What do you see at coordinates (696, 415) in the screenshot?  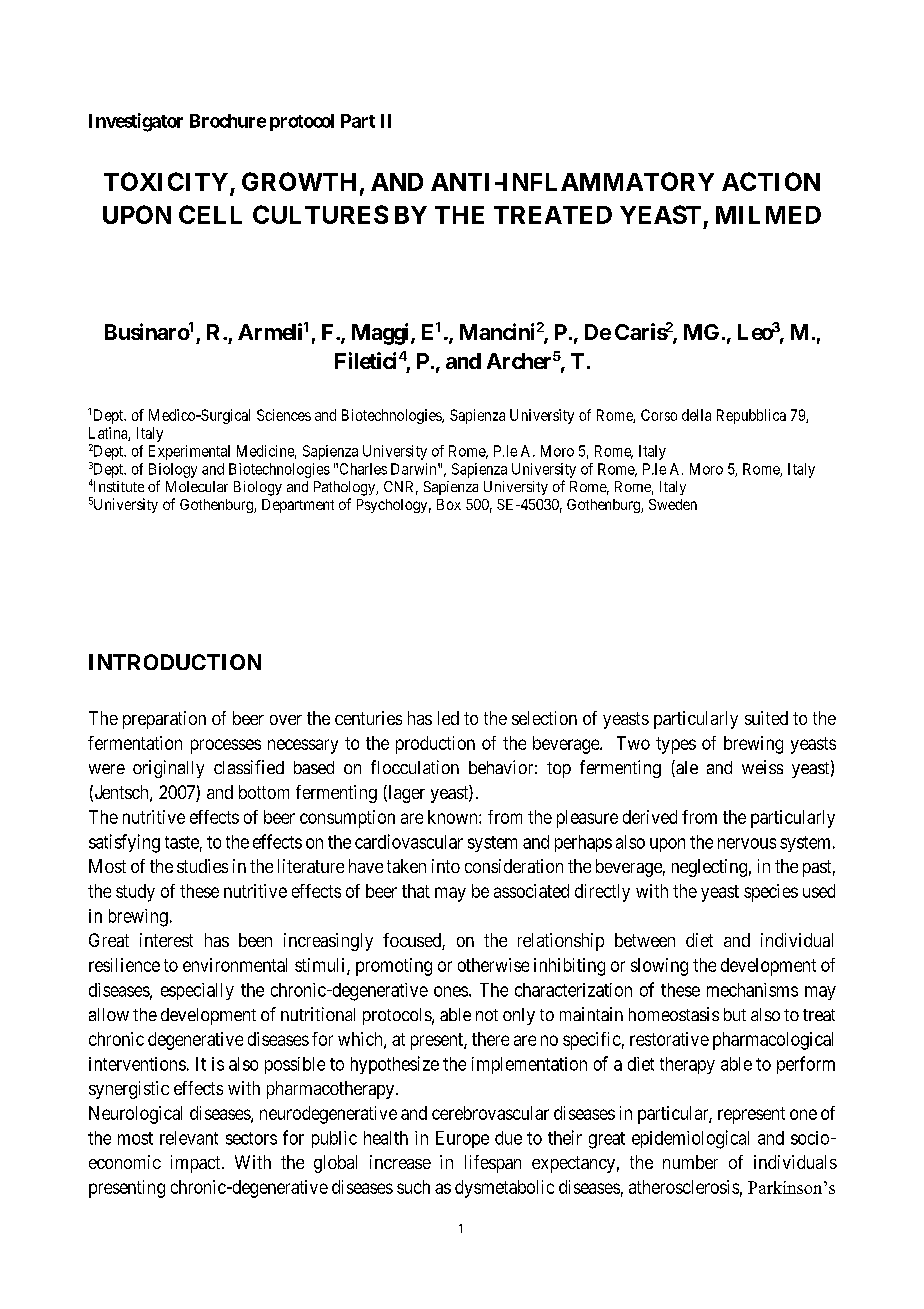 I see `della` at bounding box center [696, 415].
